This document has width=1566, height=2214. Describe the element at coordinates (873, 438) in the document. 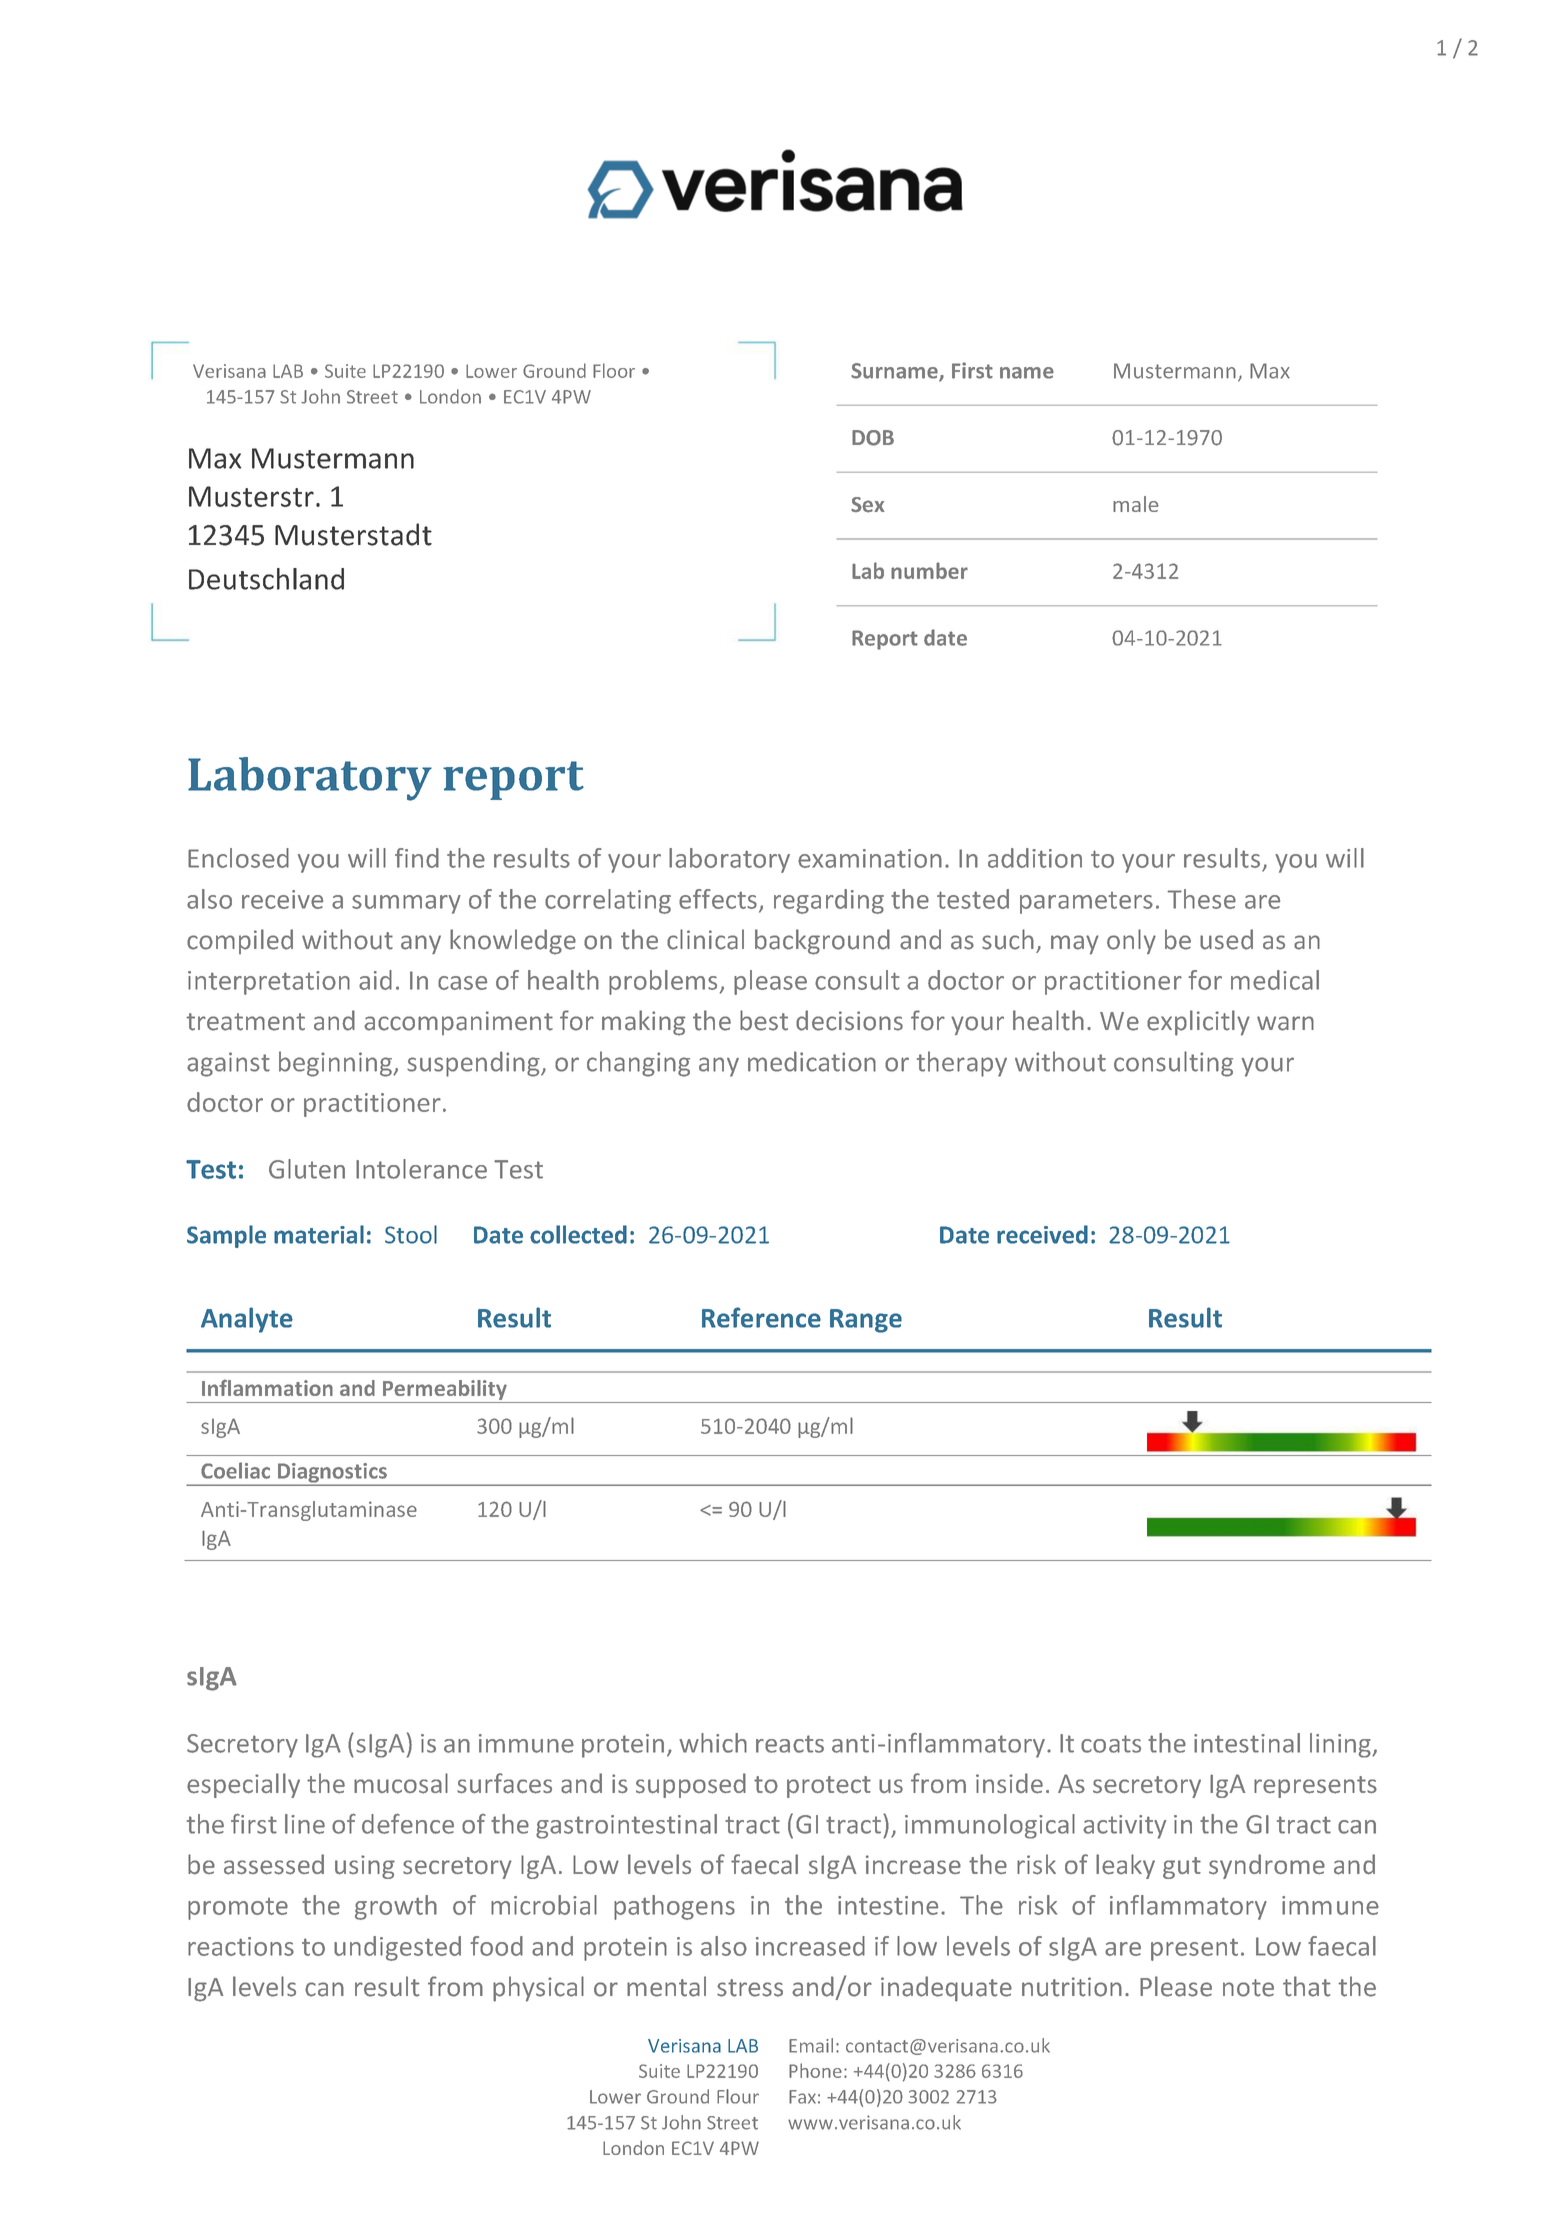

I see `DOB` at that location.
